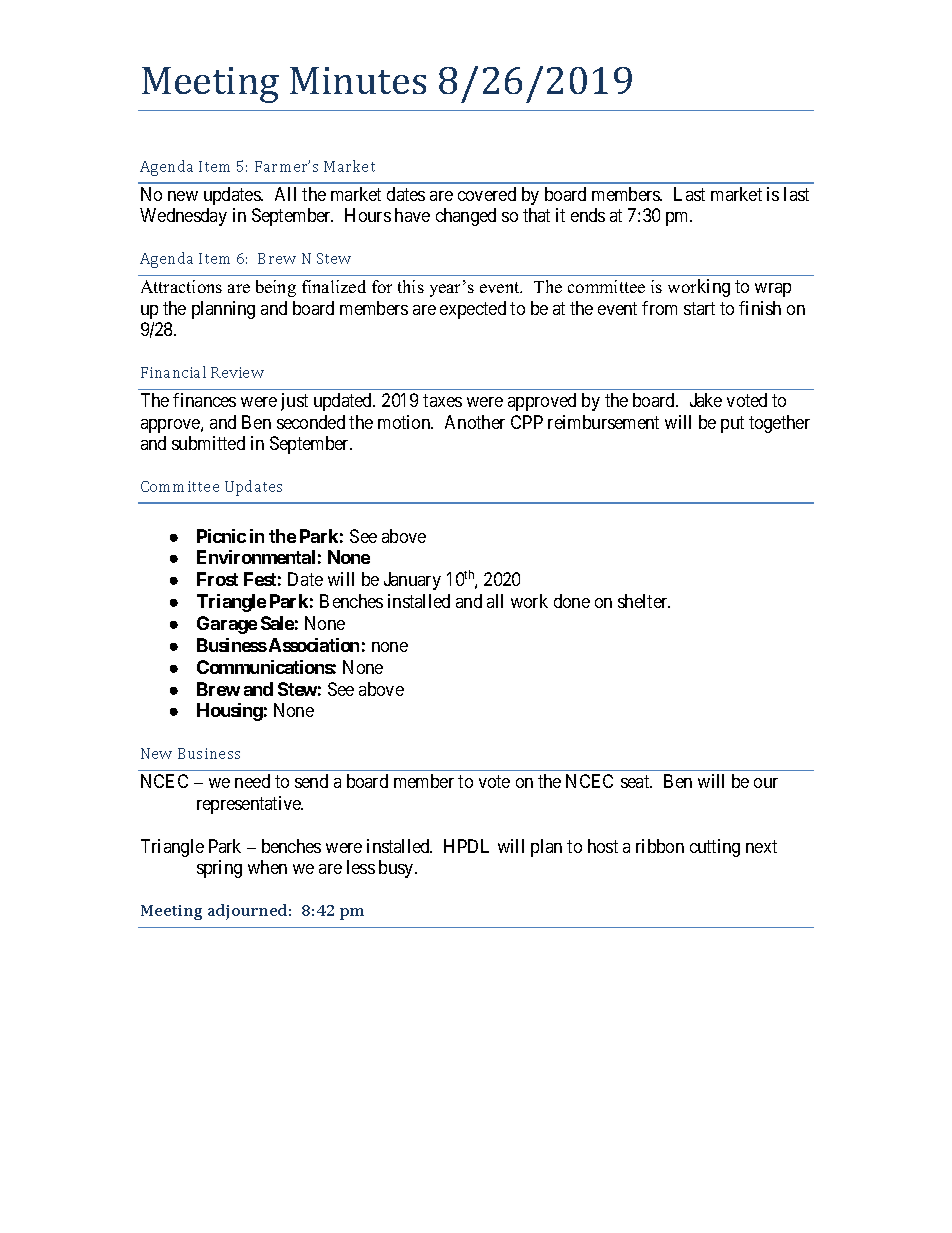 The height and width of the document is (1233, 952). What do you see at coordinates (487, 194) in the document?
I see `covered` at bounding box center [487, 194].
